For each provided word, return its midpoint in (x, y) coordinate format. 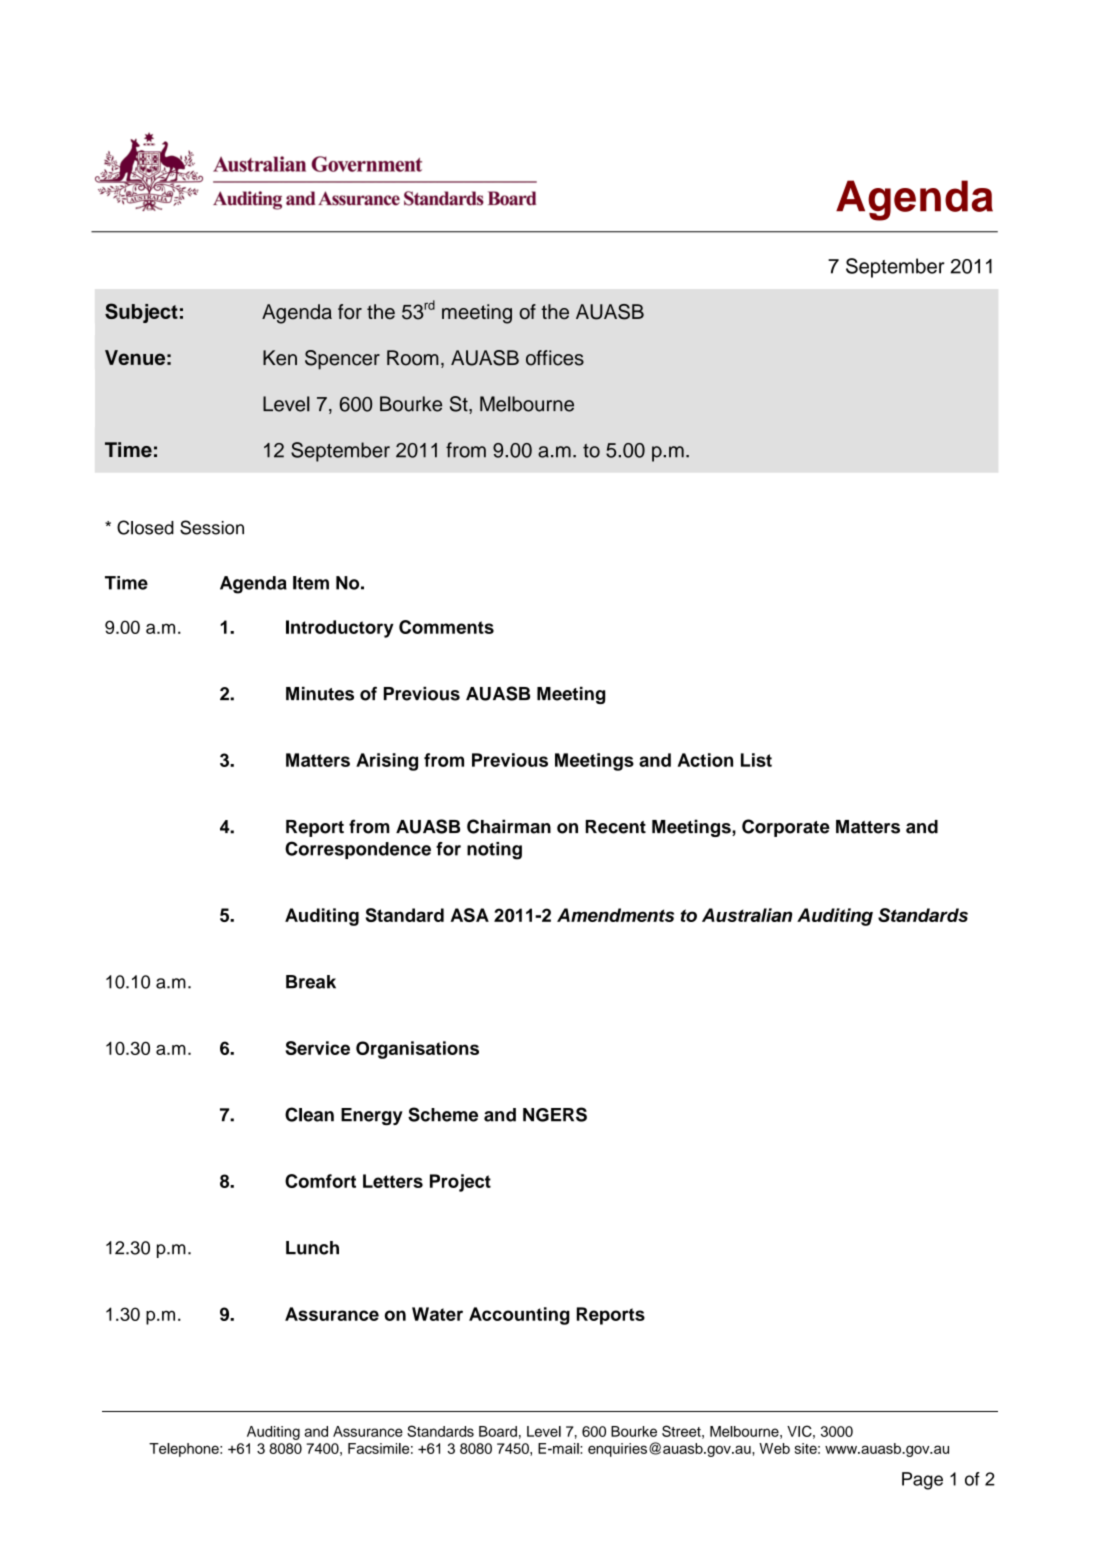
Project (460, 1183)
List (756, 760)
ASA (469, 915)
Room (413, 358)
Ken (280, 358)
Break (311, 982)
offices (555, 358)
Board (498, 1431)
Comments (446, 627)
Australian (747, 915)
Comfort (320, 1181)
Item (311, 583)
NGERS (555, 1114)
